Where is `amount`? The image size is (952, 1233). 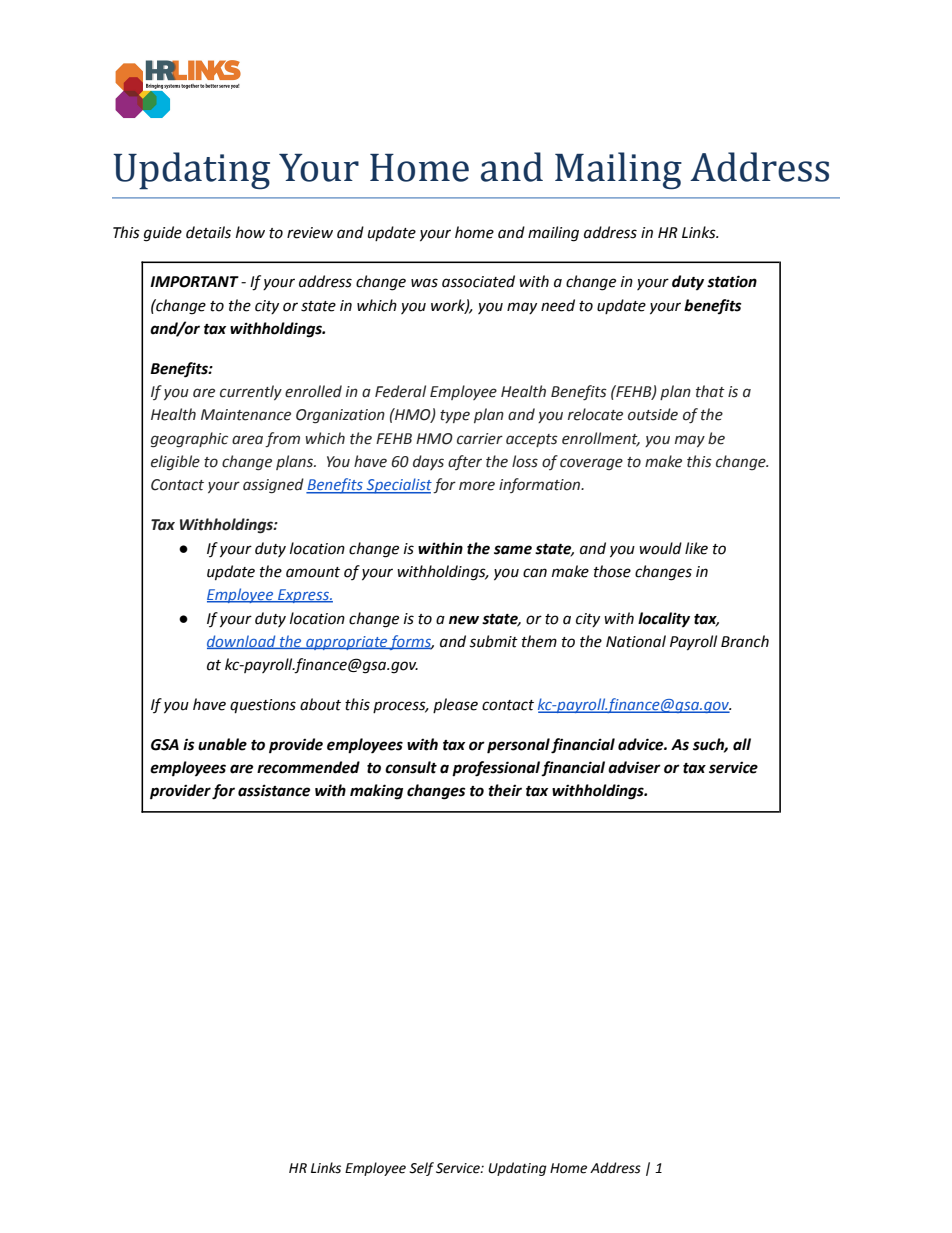 amount is located at coordinates (313, 572).
